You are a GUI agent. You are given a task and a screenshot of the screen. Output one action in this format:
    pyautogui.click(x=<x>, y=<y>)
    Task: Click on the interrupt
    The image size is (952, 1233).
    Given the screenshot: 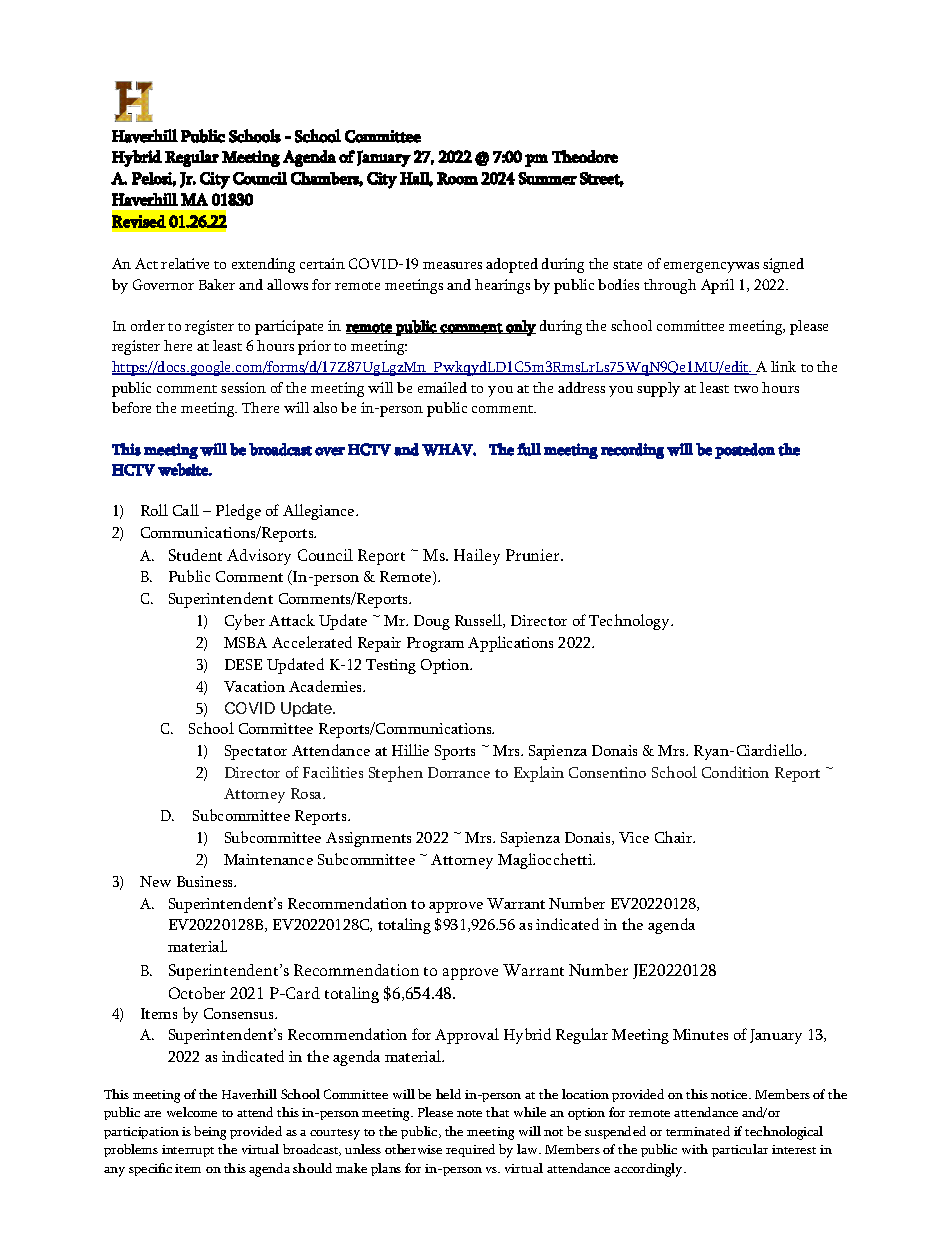 What is the action you would take?
    pyautogui.click(x=188, y=1151)
